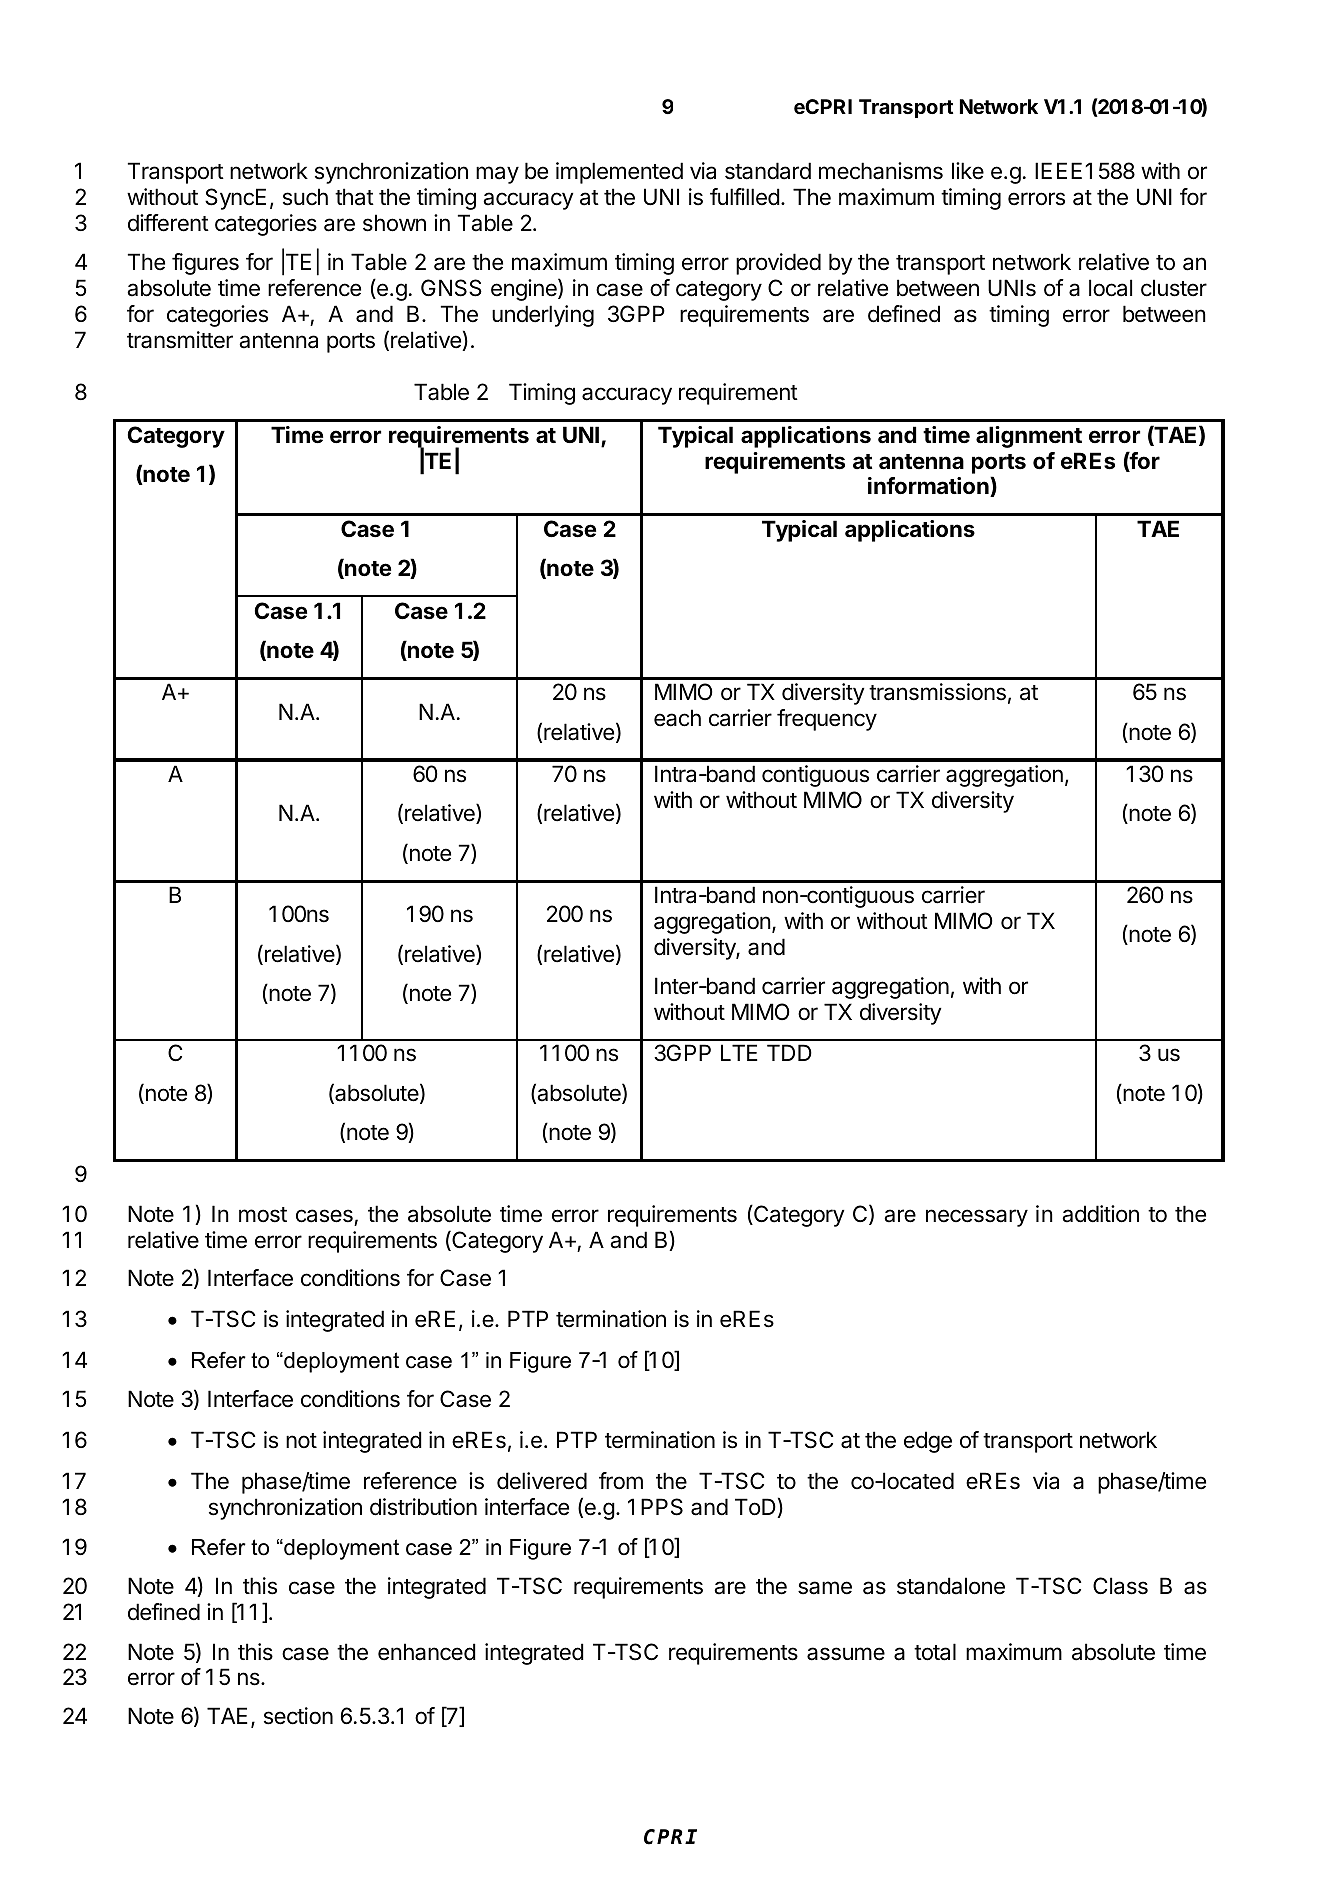 This page has width=1334, height=1887. Describe the element at coordinates (298, 1716) in the page. I see `section` at that location.
